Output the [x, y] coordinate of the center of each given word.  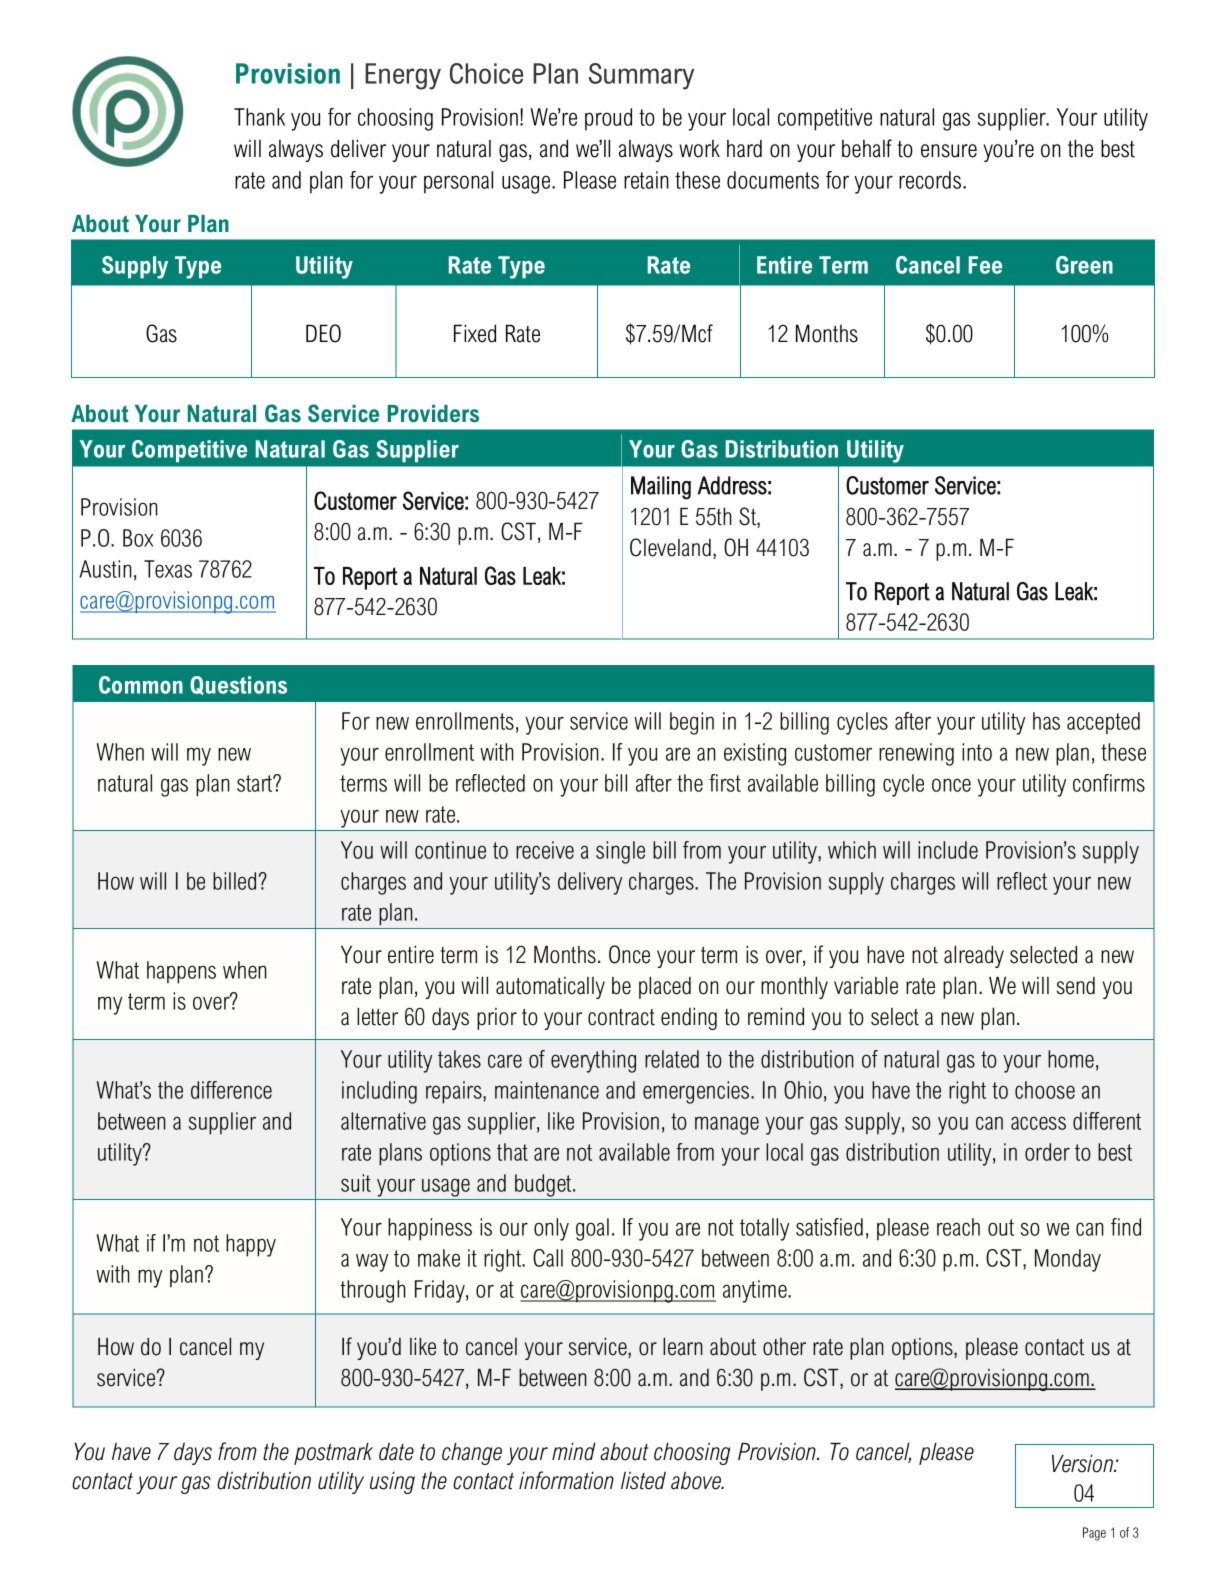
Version [1083, 1463]
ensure [949, 151]
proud [608, 119]
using [392, 1482]
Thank [259, 117]
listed [643, 1481]
